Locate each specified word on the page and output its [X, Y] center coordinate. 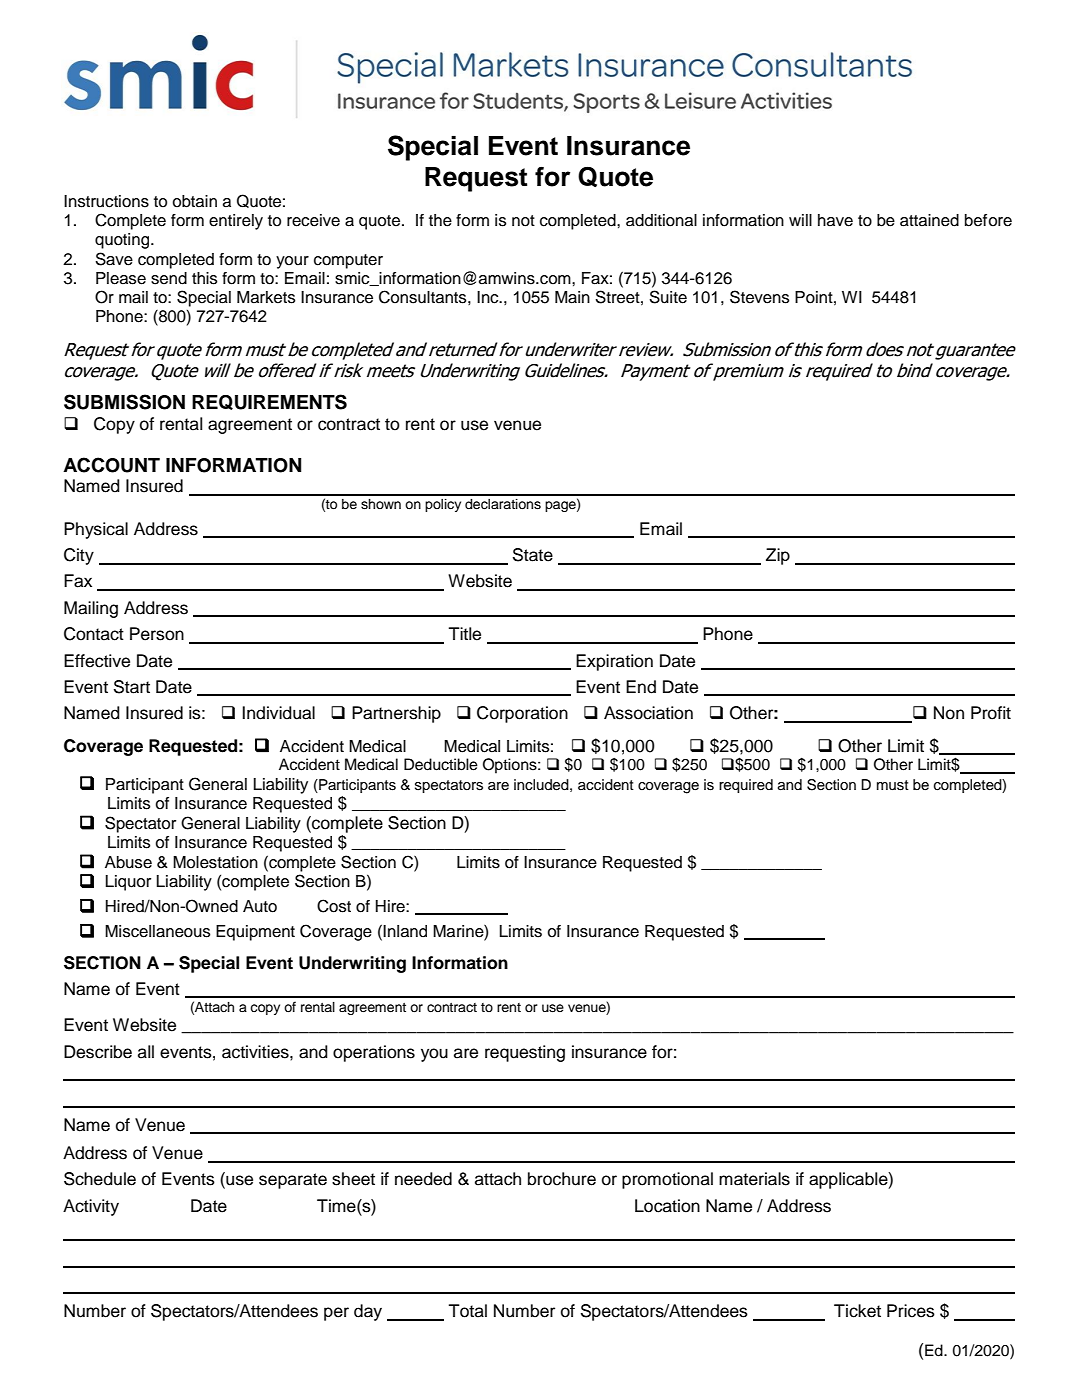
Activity [91, 1207]
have [835, 220]
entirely [236, 222]
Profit [991, 713]
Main [572, 297]
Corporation [522, 714]
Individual [278, 713]
